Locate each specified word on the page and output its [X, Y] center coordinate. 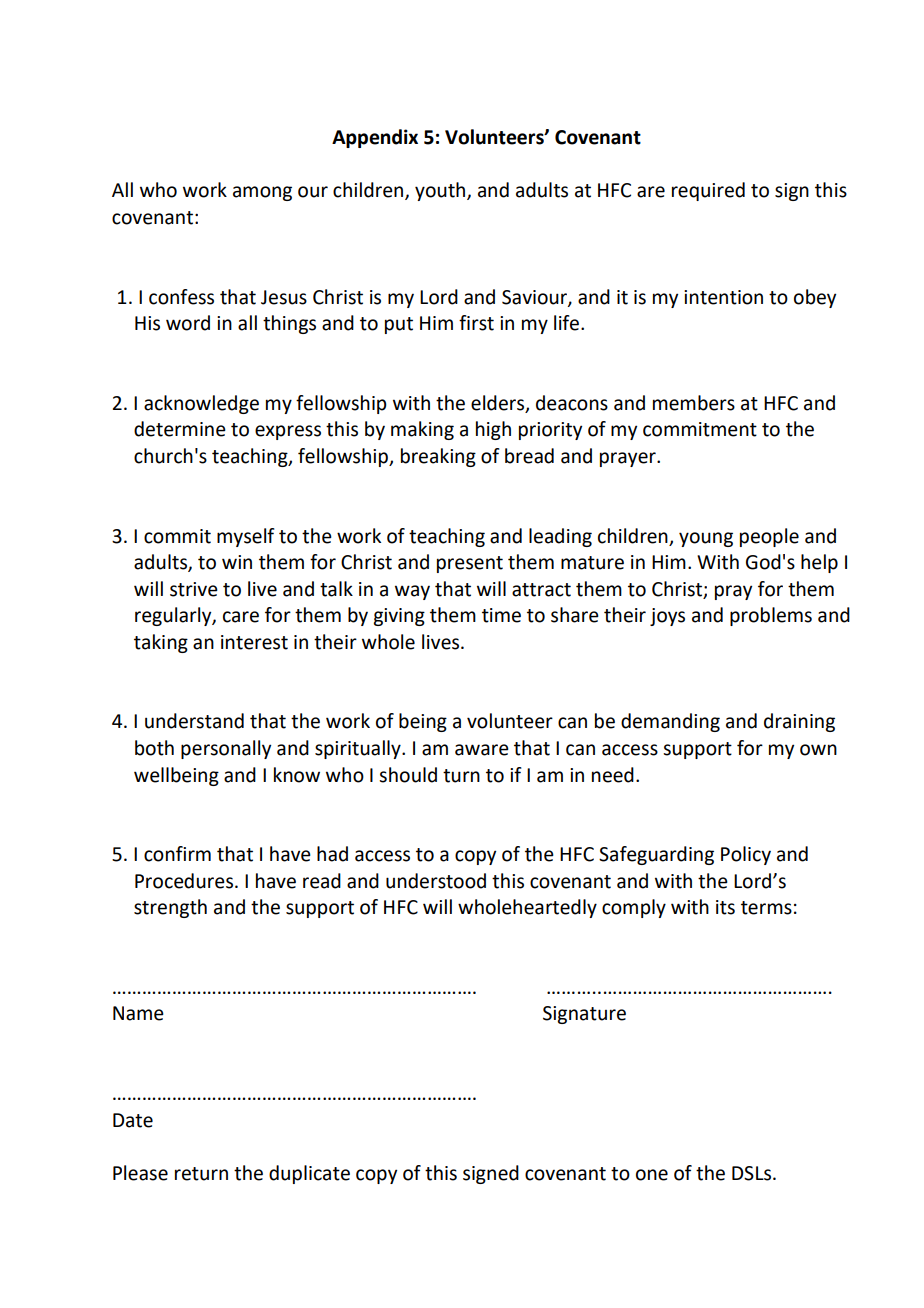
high [493, 430]
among [262, 193]
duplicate [309, 1174]
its [725, 907]
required [708, 191]
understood [436, 881]
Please [140, 1173]
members [694, 403]
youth [441, 191]
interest [254, 642]
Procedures [184, 881]
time [501, 615]
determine [180, 429]
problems [771, 616]
